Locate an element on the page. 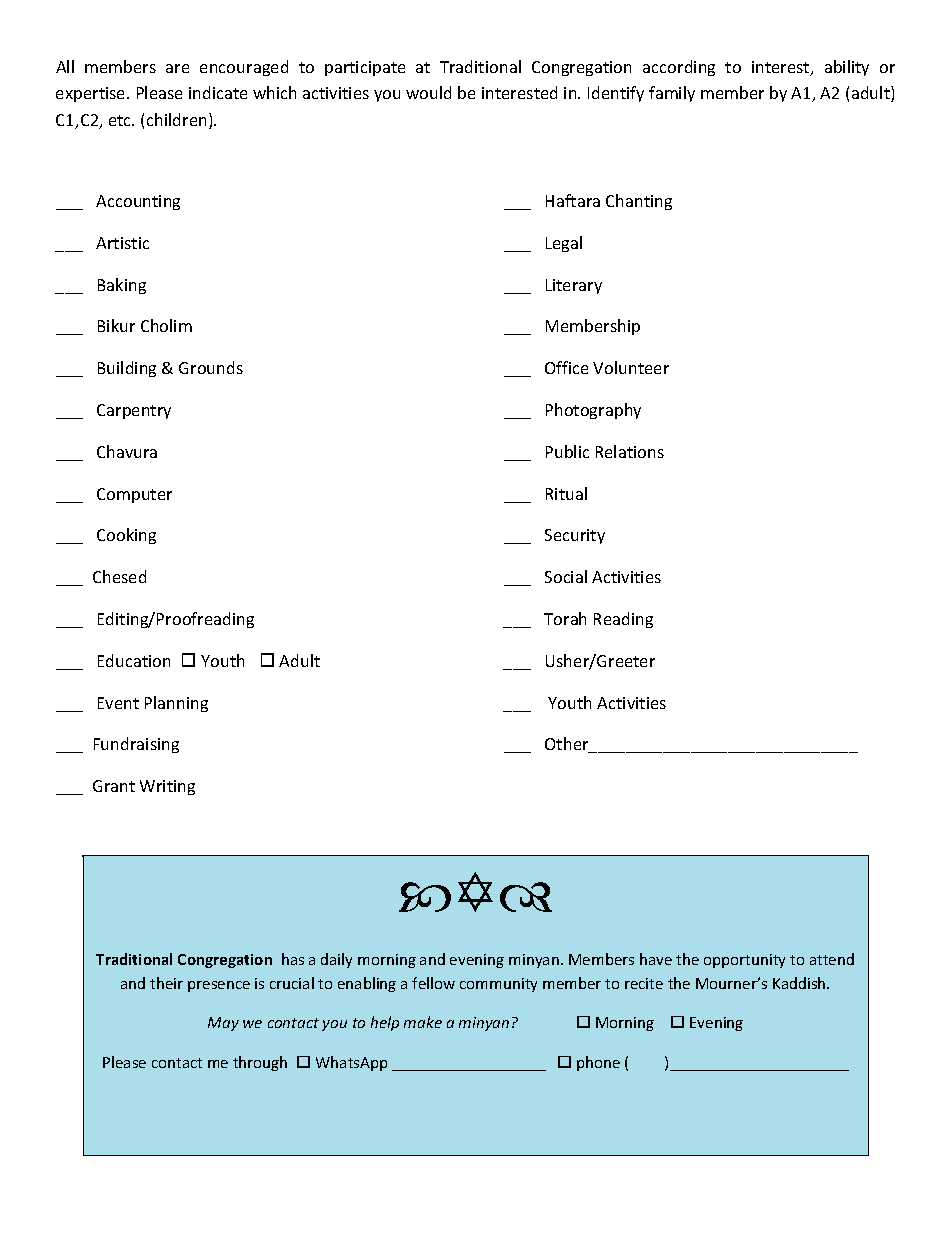 The height and width of the image is (1233, 952). would is located at coordinates (428, 92).
